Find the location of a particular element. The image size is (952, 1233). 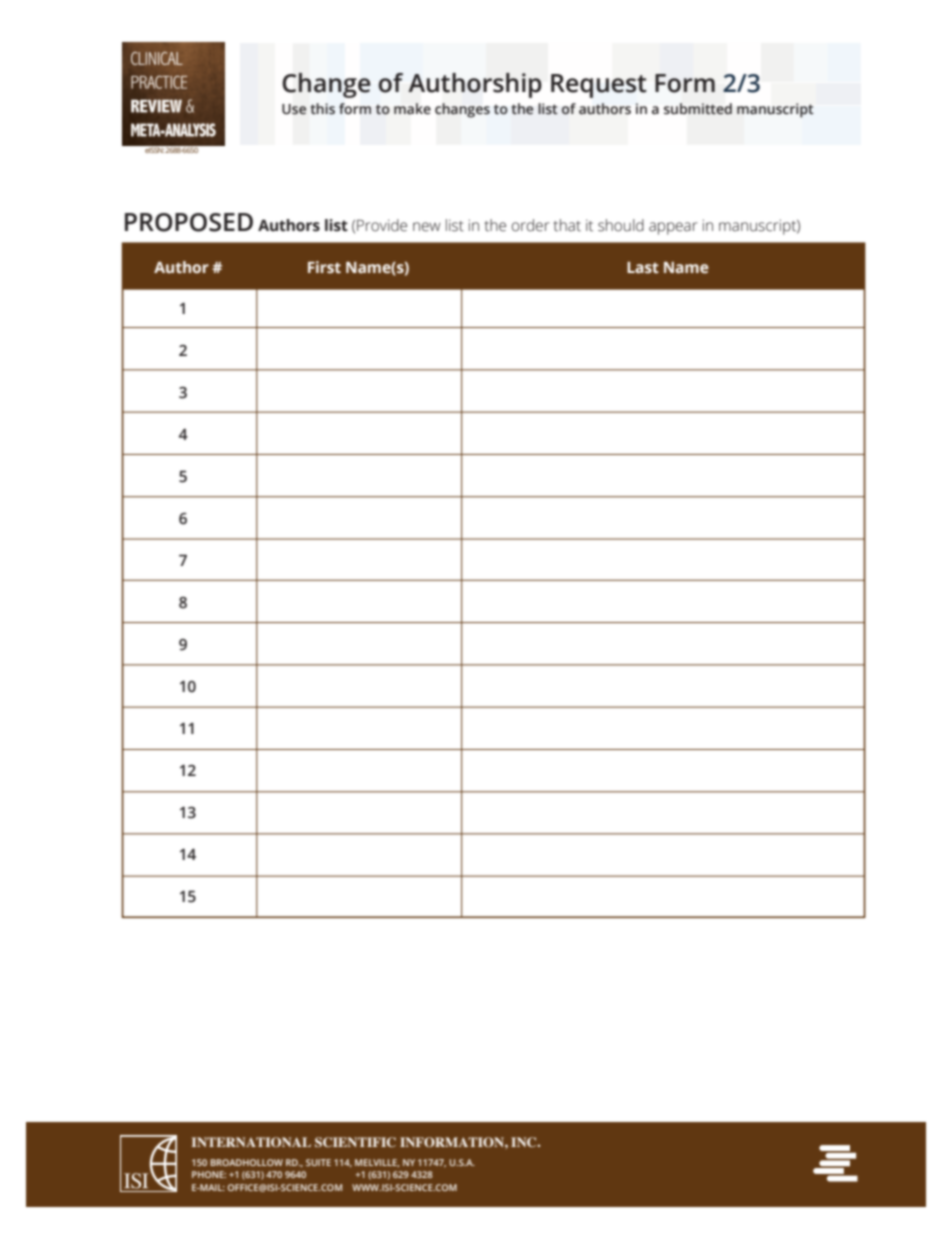

new is located at coordinates (427, 227).
